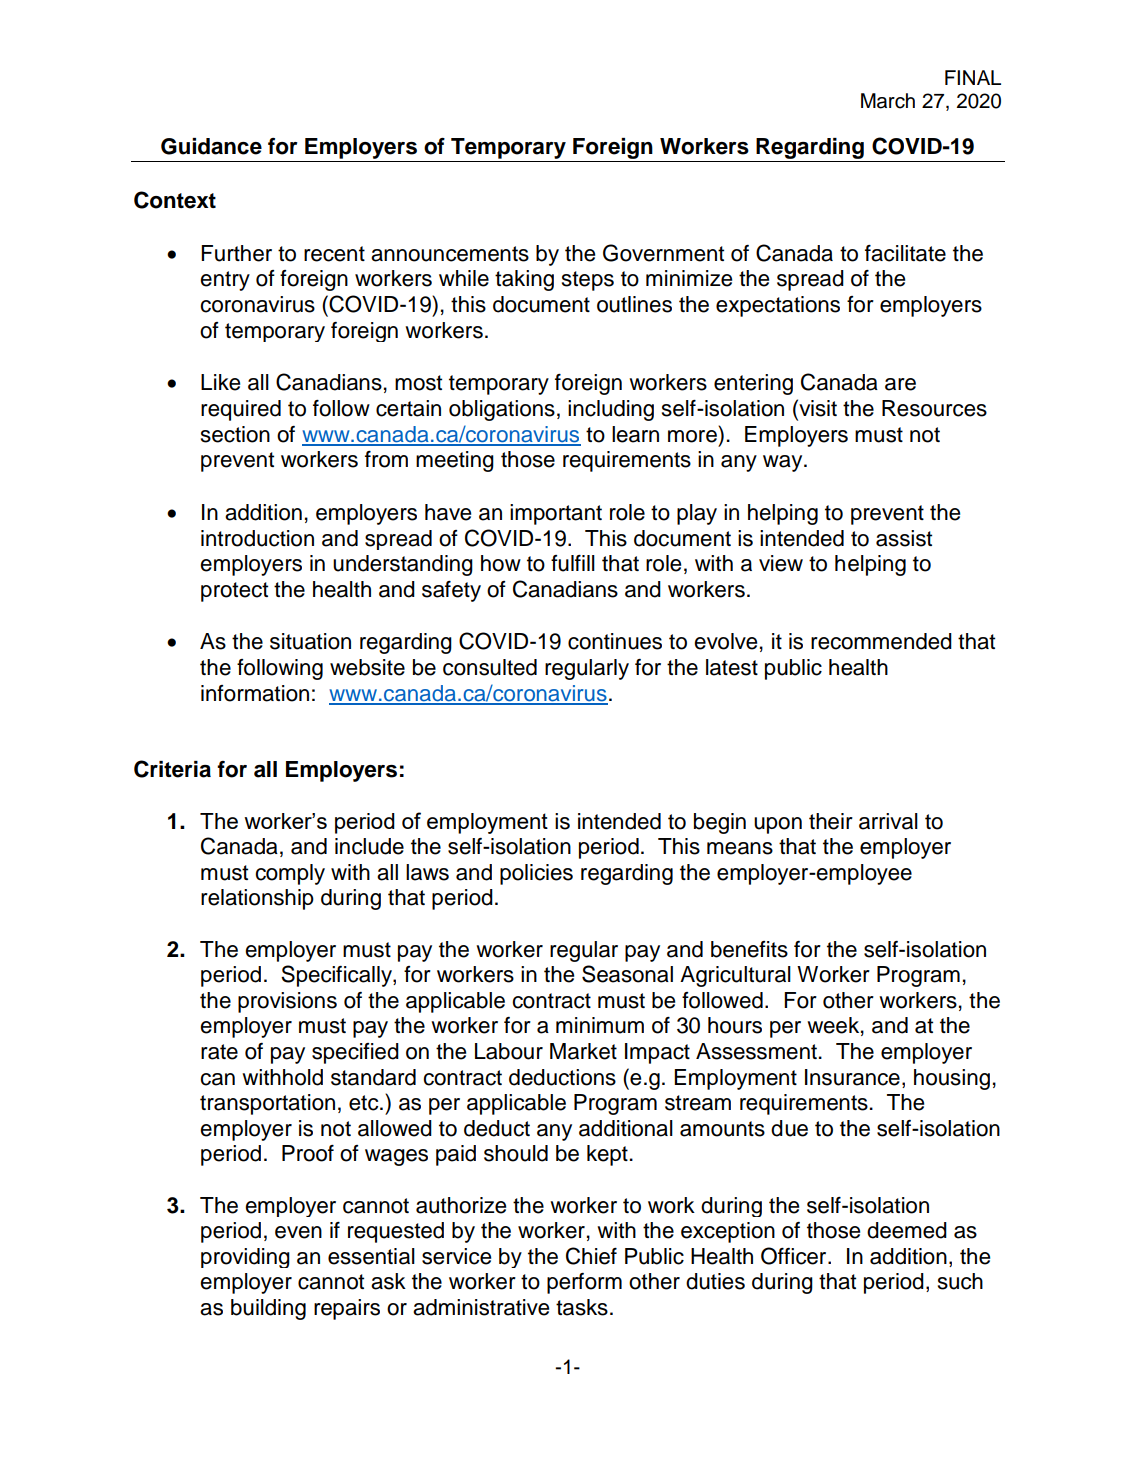 This screenshot has height=1469, width=1135. Describe the element at coordinates (175, 200) in the screenshot. I see `Context` at that location.
